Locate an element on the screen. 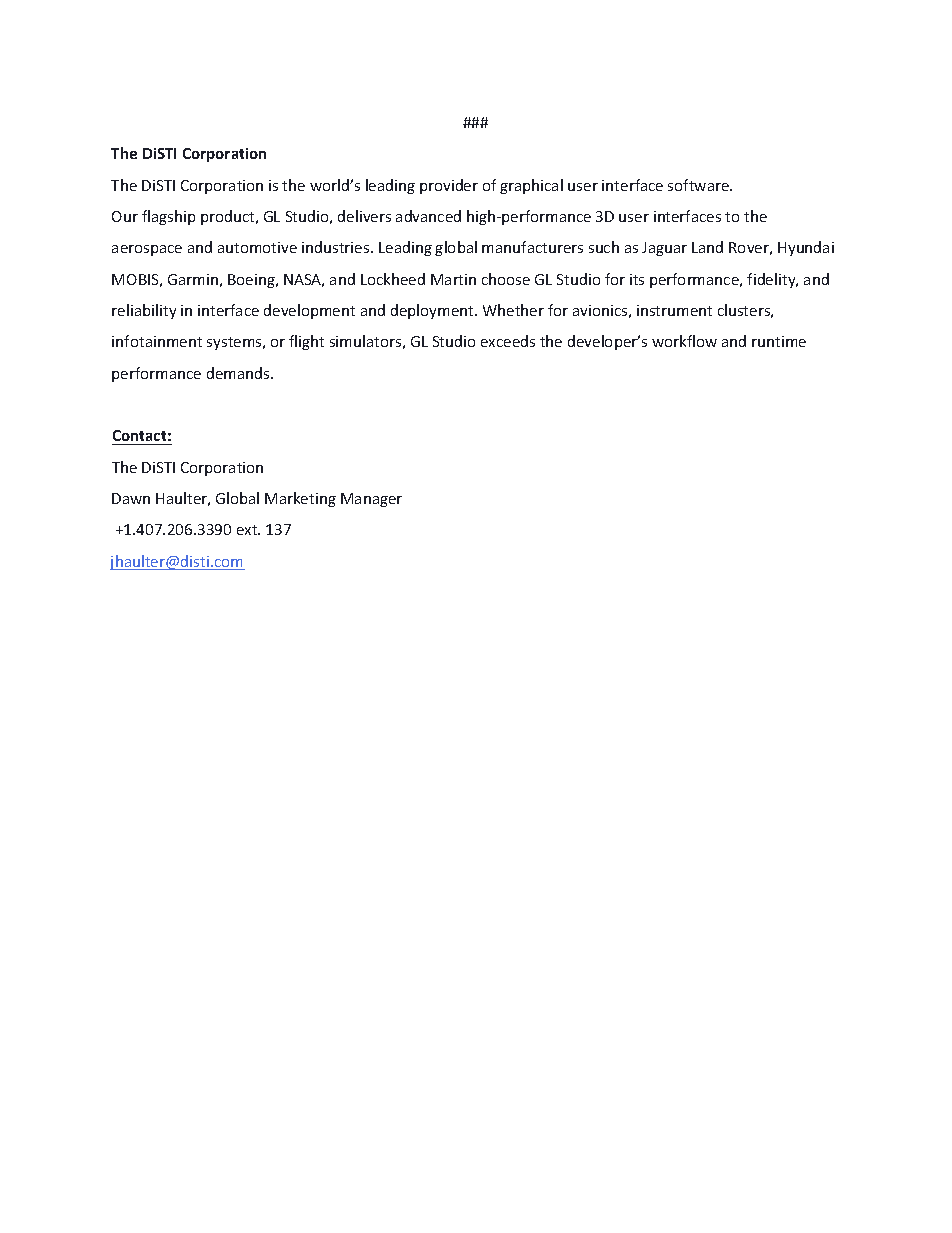  ext is located at coordinates (248, 530).
